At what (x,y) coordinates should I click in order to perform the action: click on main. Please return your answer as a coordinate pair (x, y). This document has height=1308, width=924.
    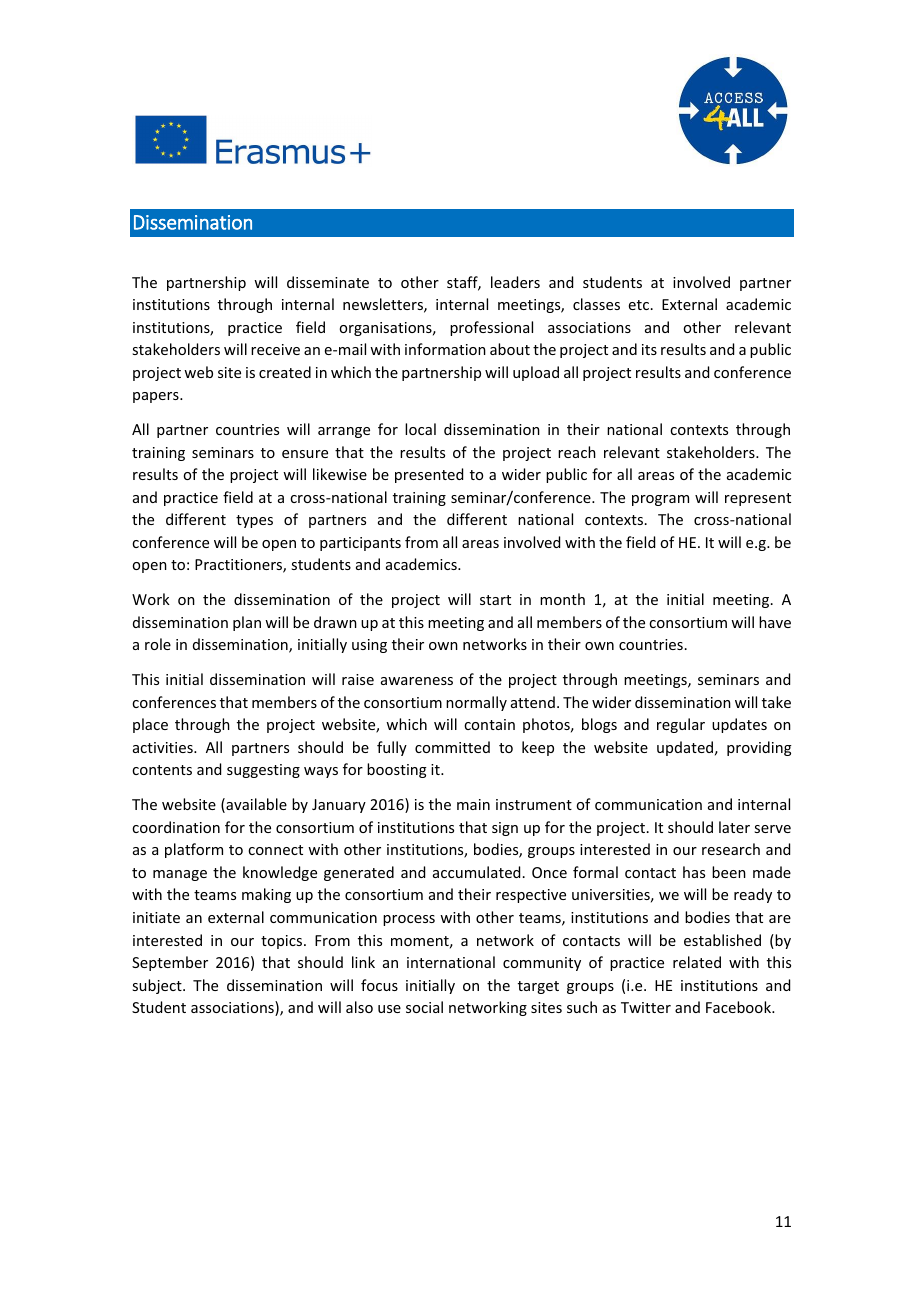
    Looking at the image, I should click on (473, 804).
